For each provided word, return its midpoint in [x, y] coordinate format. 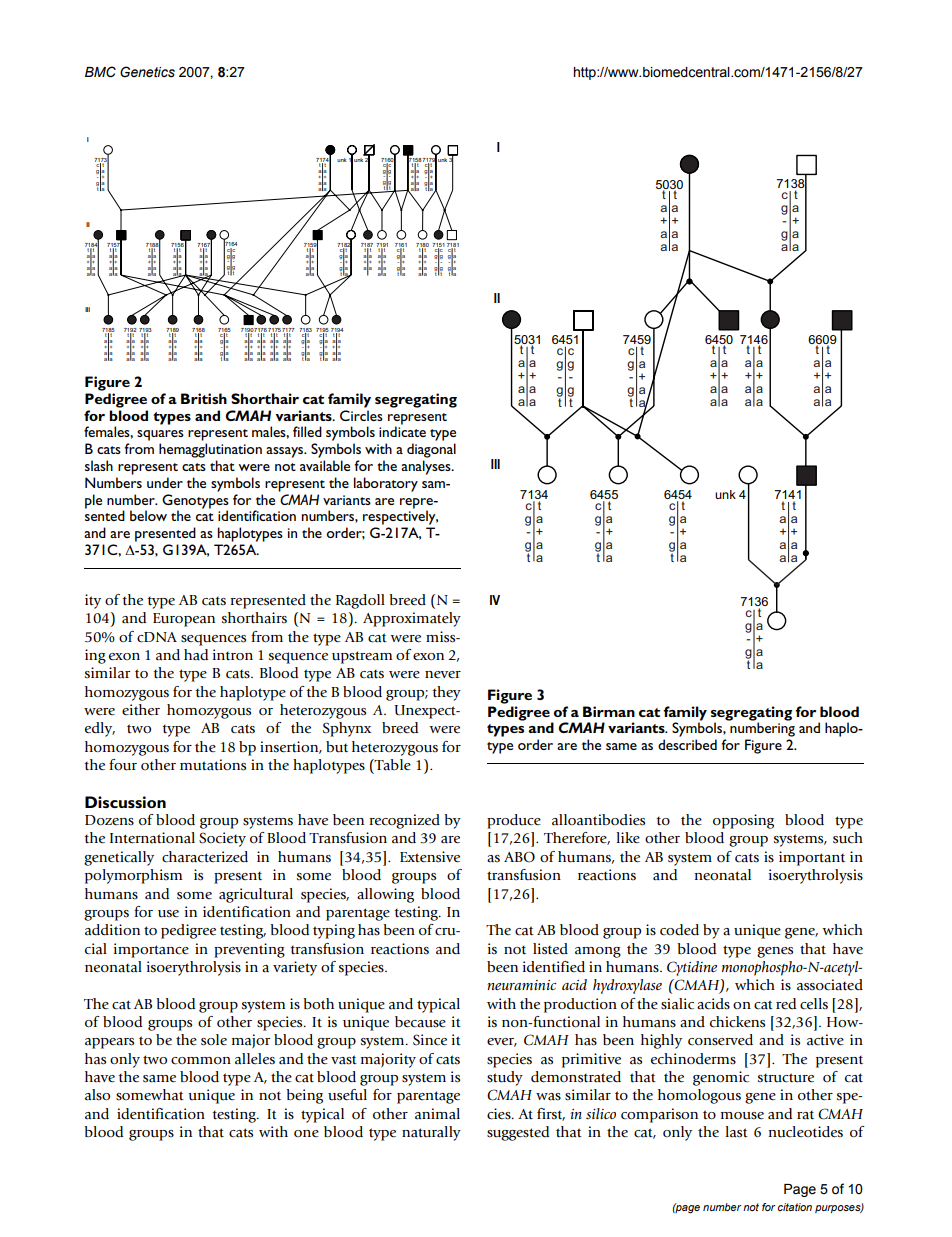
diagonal [431, 450]
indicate [402, 431]
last [736, 1132]
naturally [431, 1133]
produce [514, 821]
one [306, 1133]
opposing [743, 821]
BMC [100, 72]
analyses [427, 467]
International [152, 838]
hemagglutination [210, 450]
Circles [361, 415]
